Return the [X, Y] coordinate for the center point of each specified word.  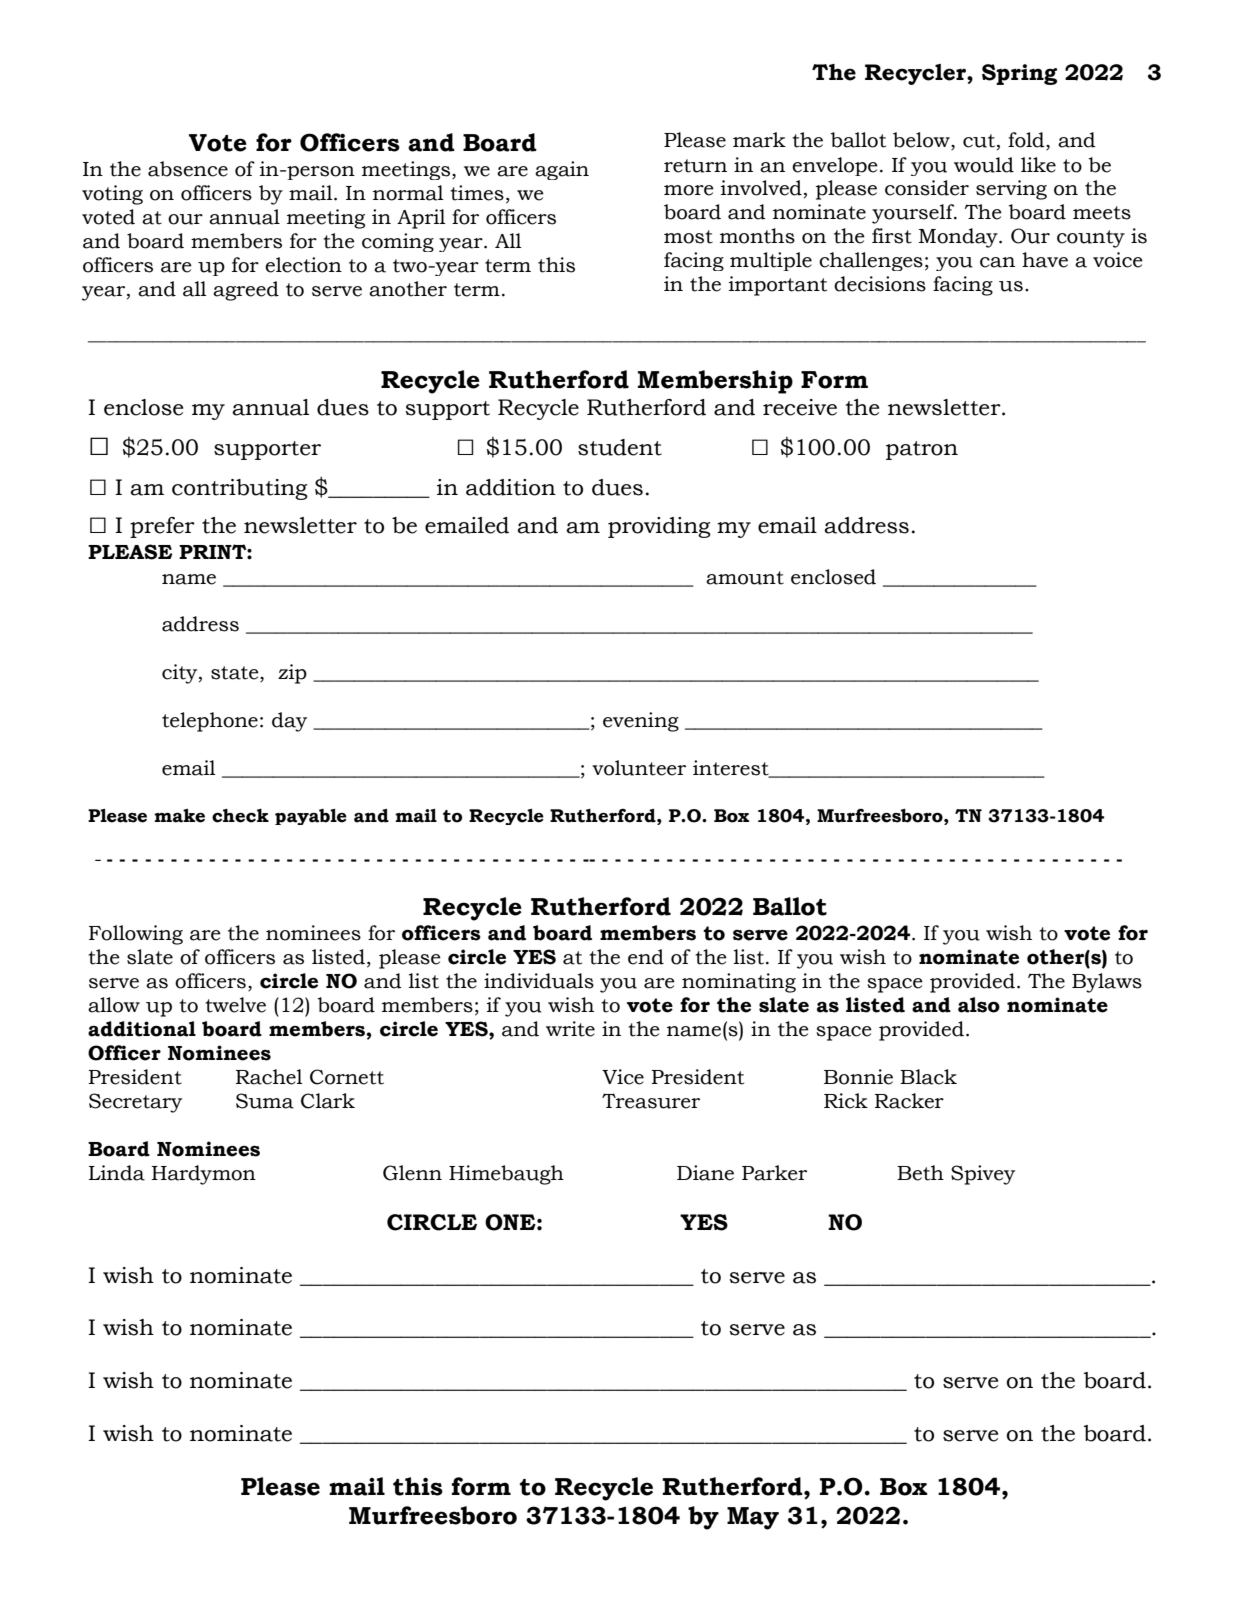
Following [136, 935]
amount [745, 578]
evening [641, 722]
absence [188, 169]
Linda [117, 1173]
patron [922, 450]
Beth [920, 1173]
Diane [705, 1173]
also [979, 1005]
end [646, 957]
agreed [246, 291]
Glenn [412, 1173]
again [562, 170]
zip [292, 674]
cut [979, 141]
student [620, 447]
